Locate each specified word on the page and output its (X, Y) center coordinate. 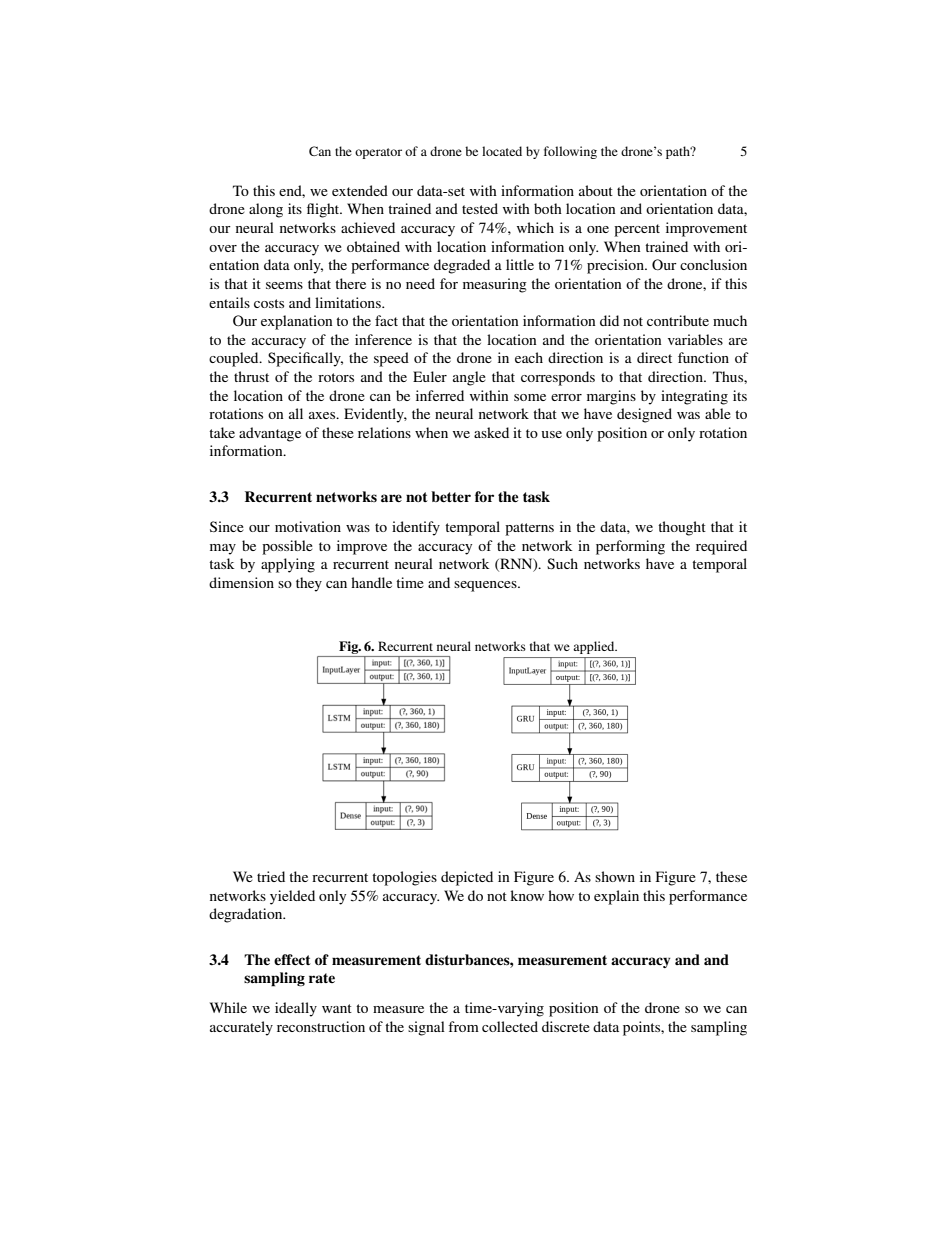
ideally (296, 1009)
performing (630, 547)
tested (480, 208)
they (309, 584)
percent (637, 230)
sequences (486, 586)
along (266, 210)
